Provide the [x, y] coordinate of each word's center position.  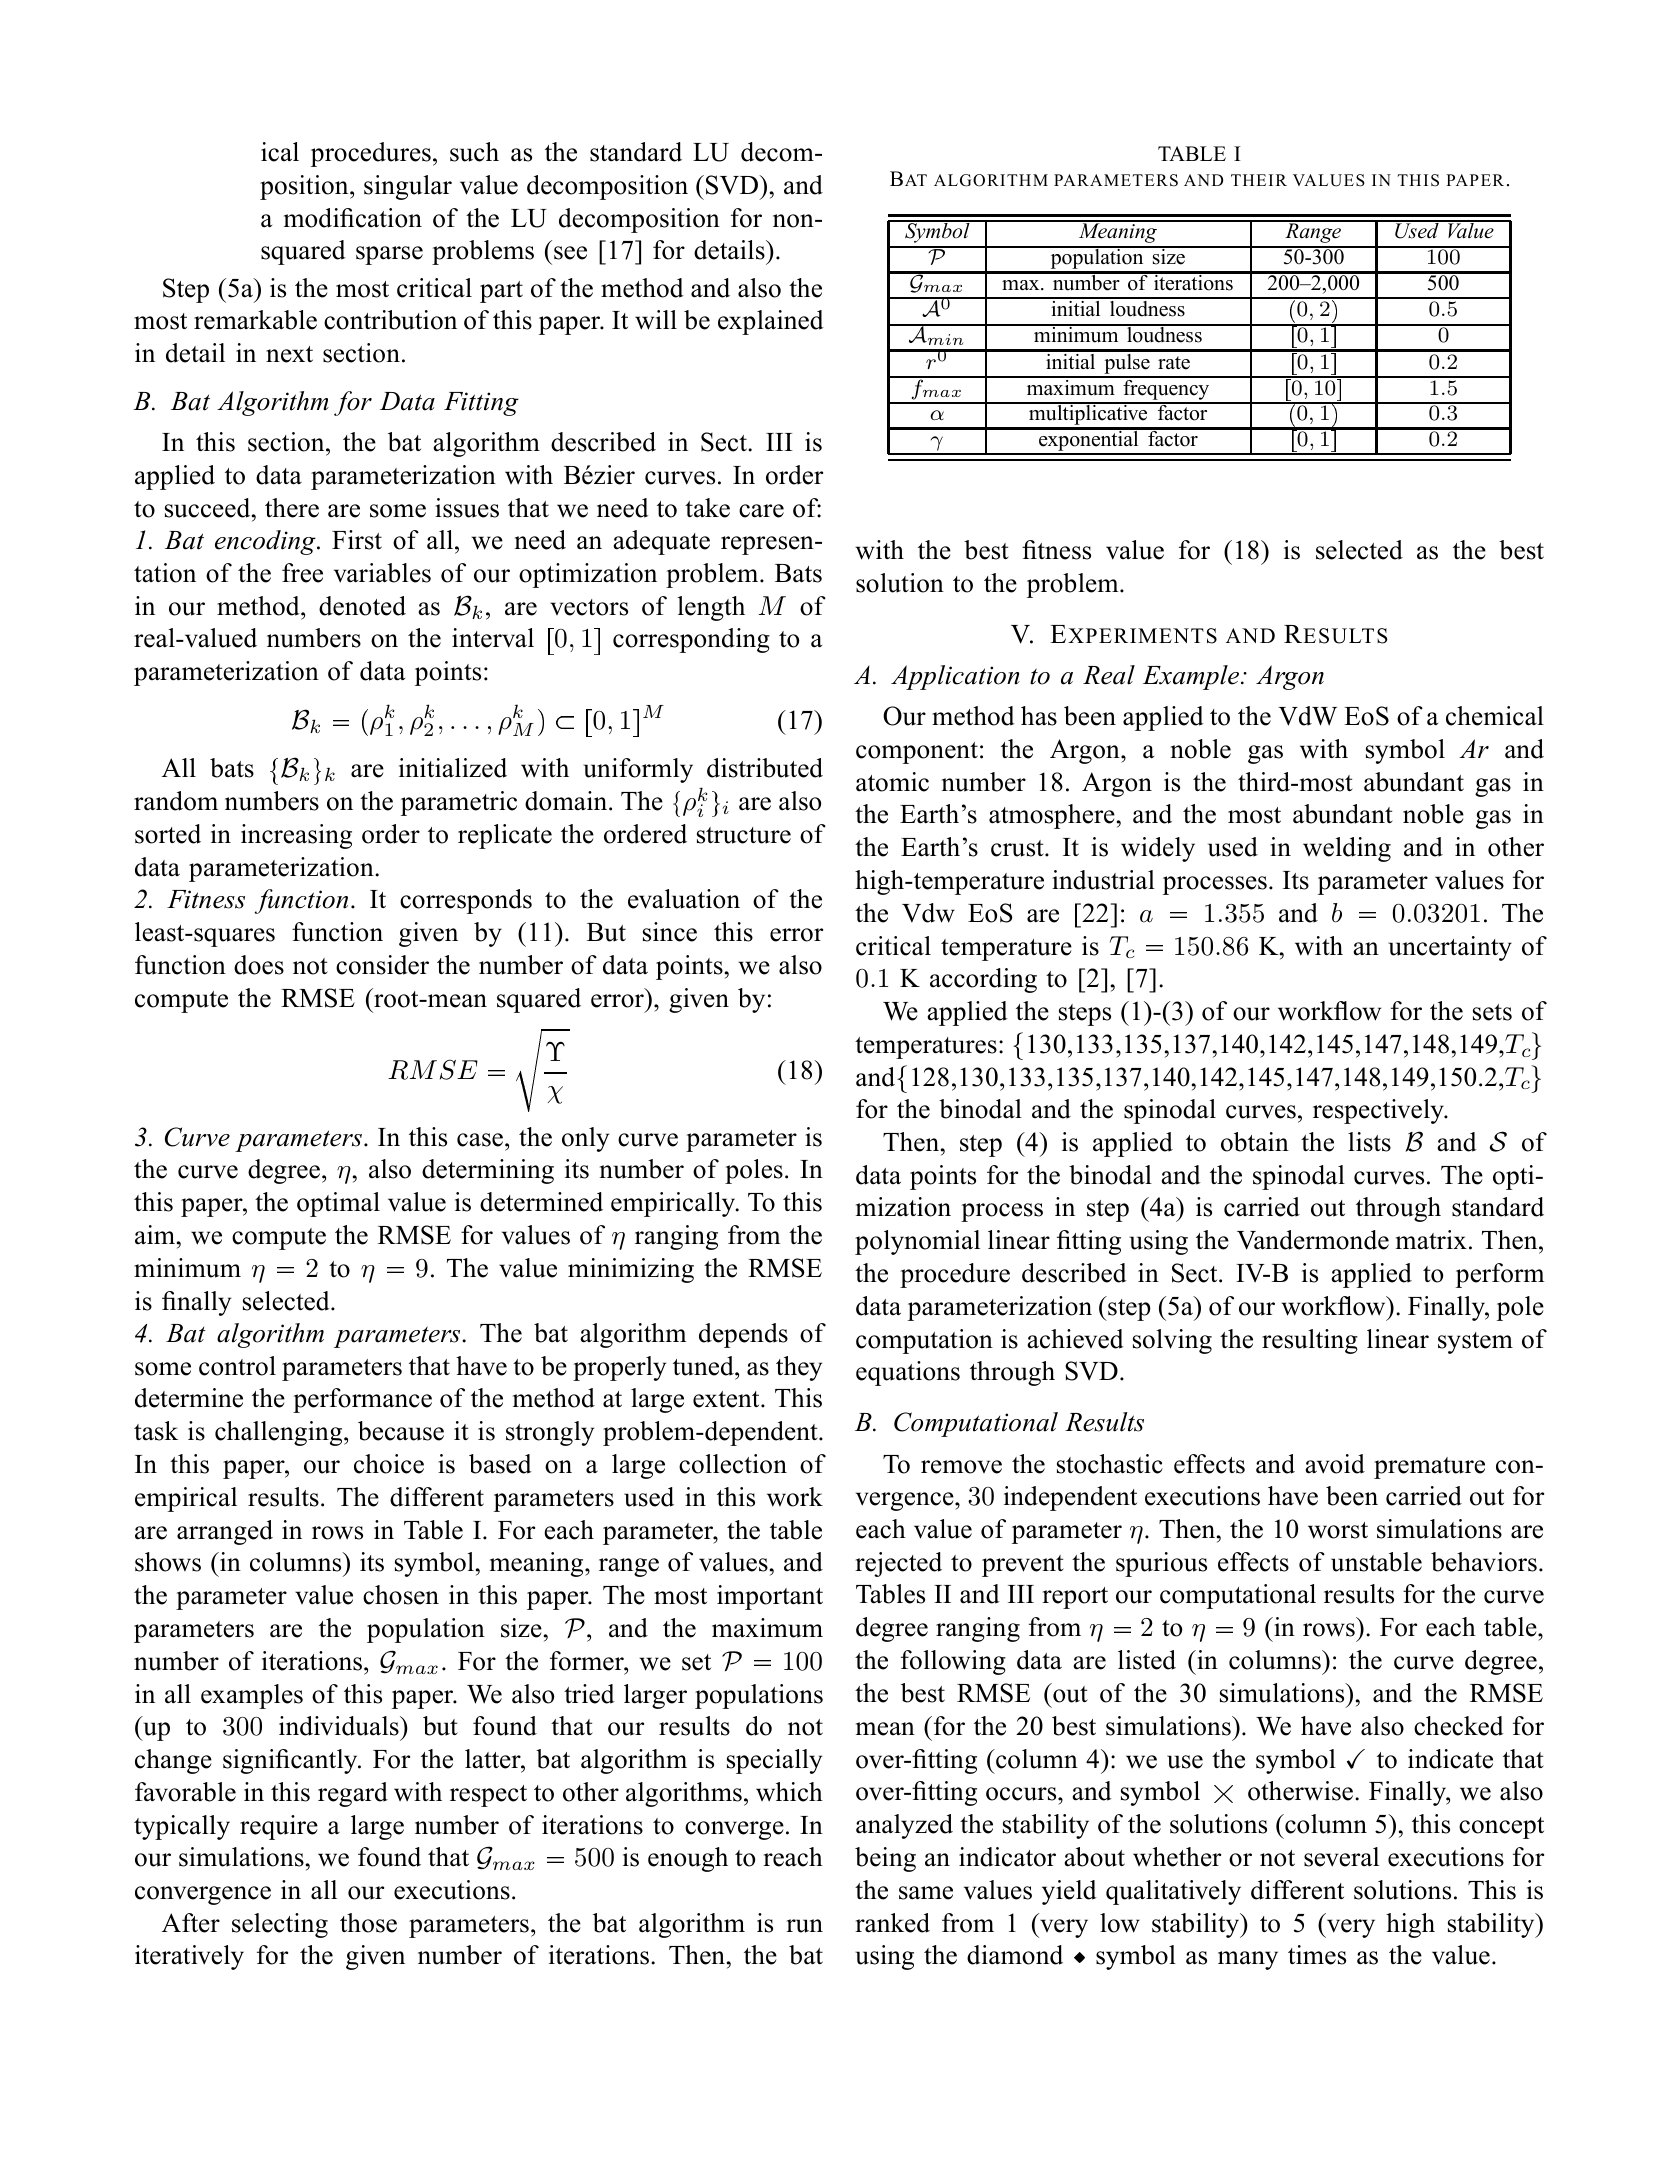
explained [771, 322]
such [474, 152]
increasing [296, 836]
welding [1347, 849]
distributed [765, 768]
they [799, 1368]
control [237, 1366]
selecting [280, 1925]
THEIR [1259, 180]
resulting [1310, 1341]
